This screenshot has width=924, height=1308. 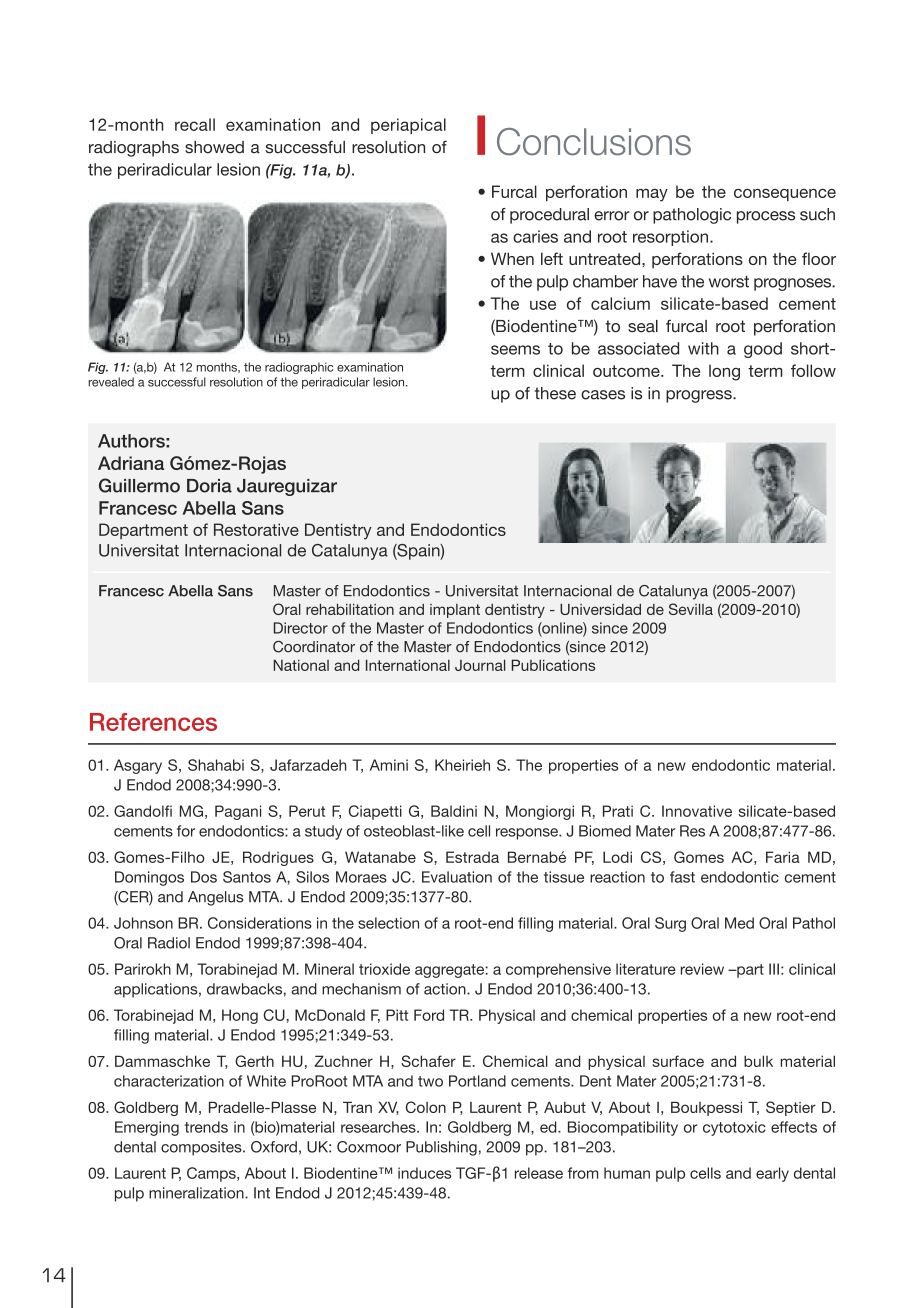 What do you see at coordinates (785, 195) in the screenshot?
I see `consequence` at bounding box center [785, 195].
